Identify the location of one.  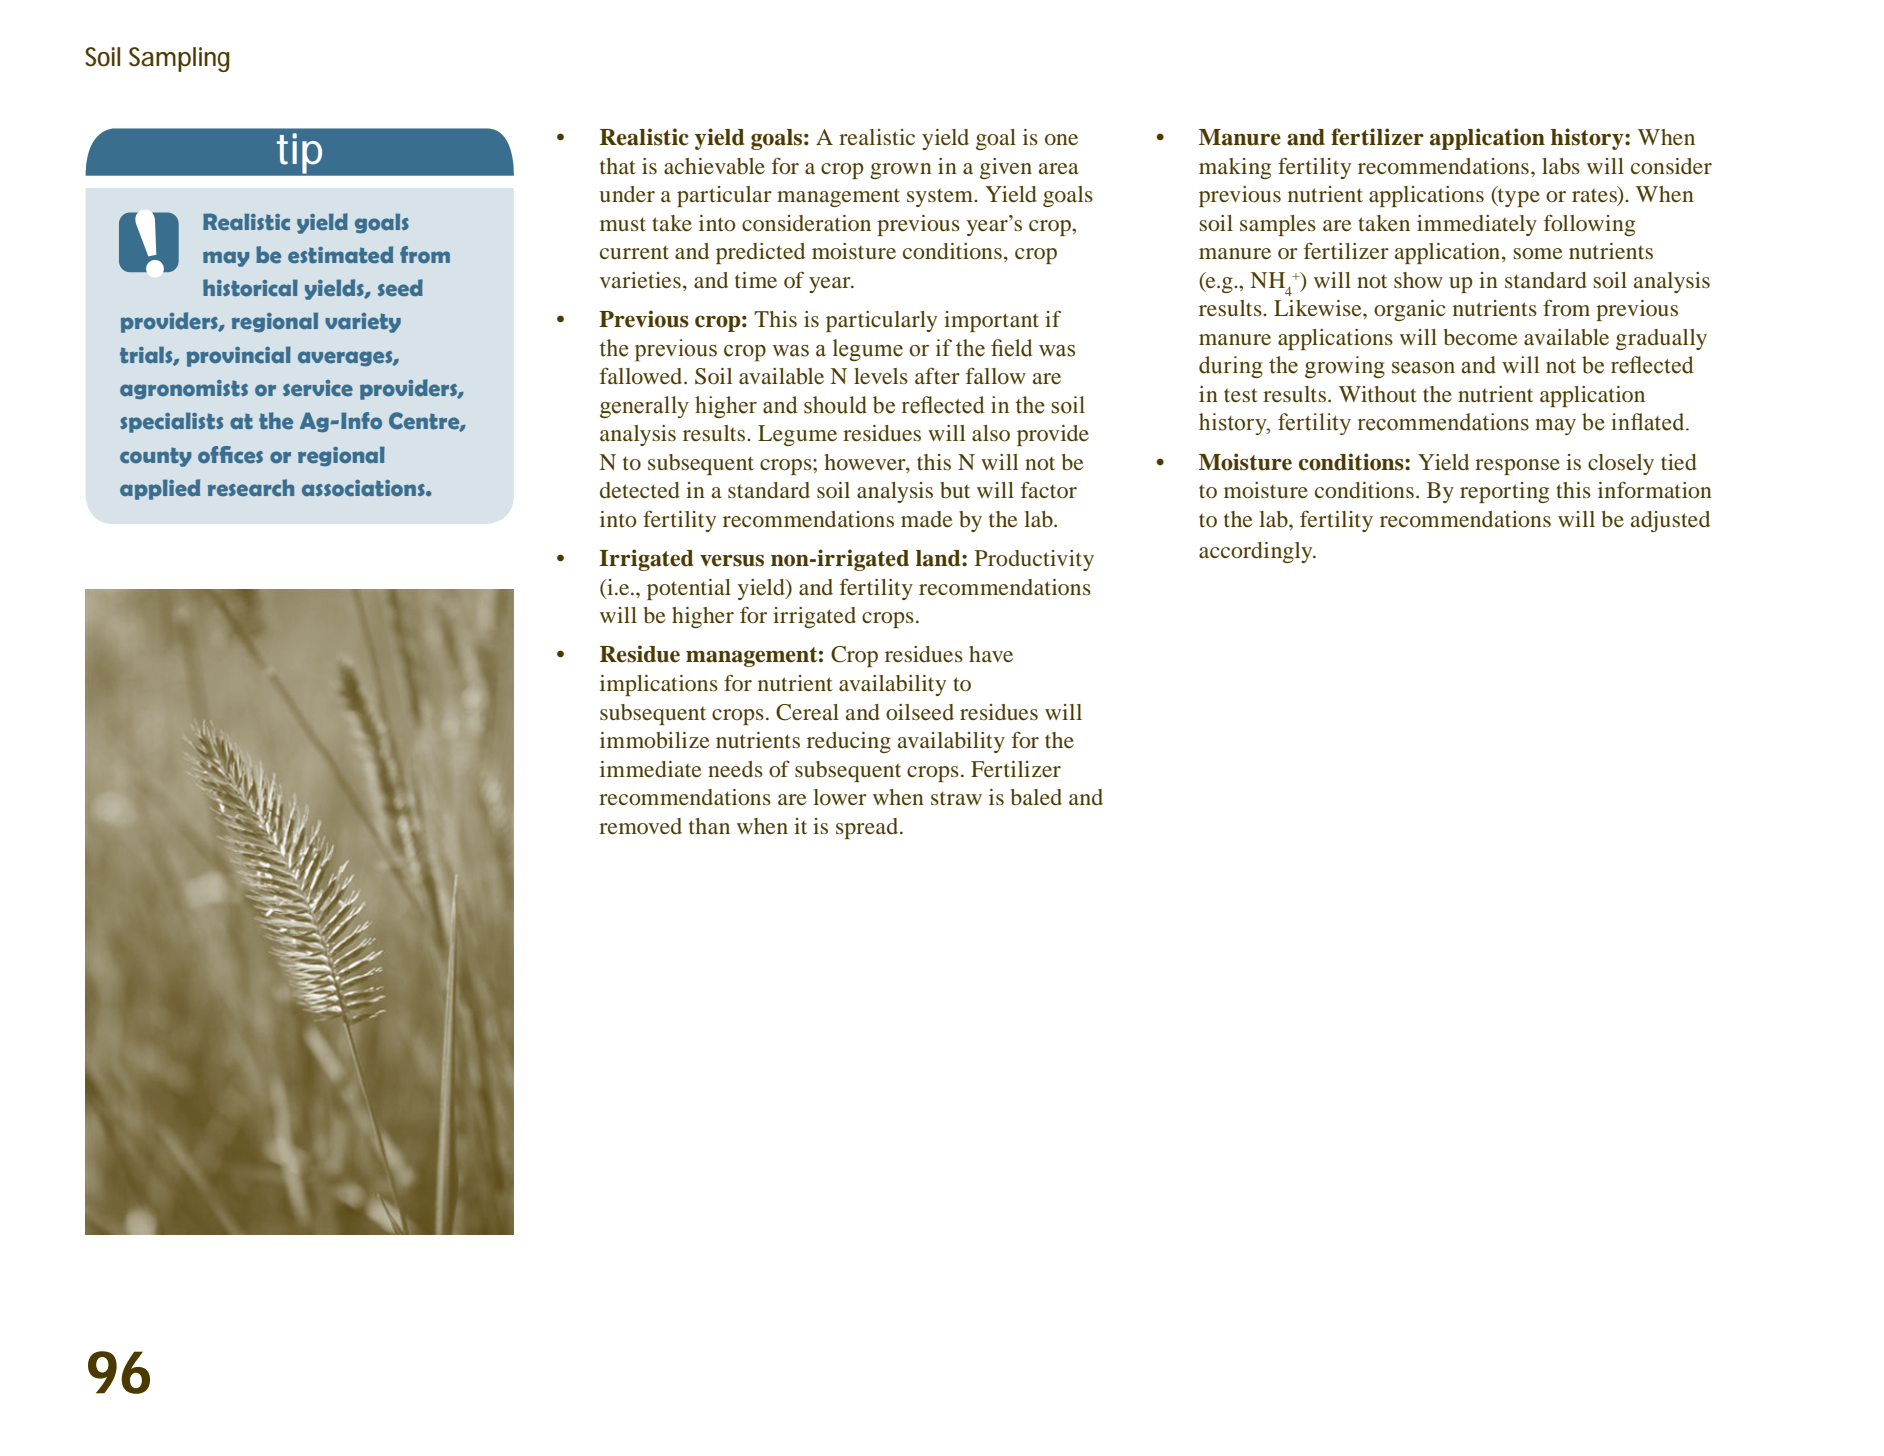
(1061, 139).
